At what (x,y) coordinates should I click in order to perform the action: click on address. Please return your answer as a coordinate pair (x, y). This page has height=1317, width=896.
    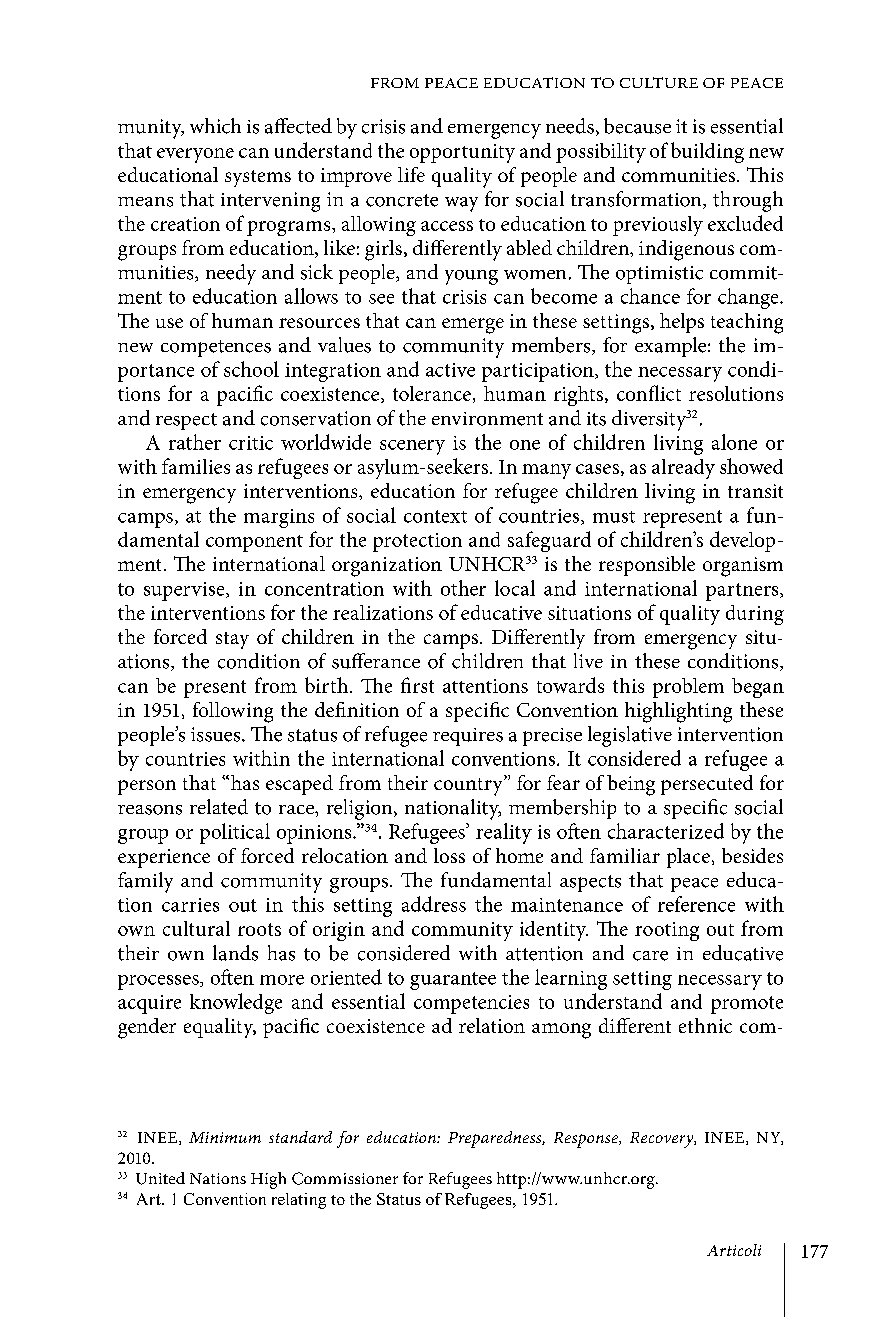
    Looking at the image, I should click on (434, 904).
